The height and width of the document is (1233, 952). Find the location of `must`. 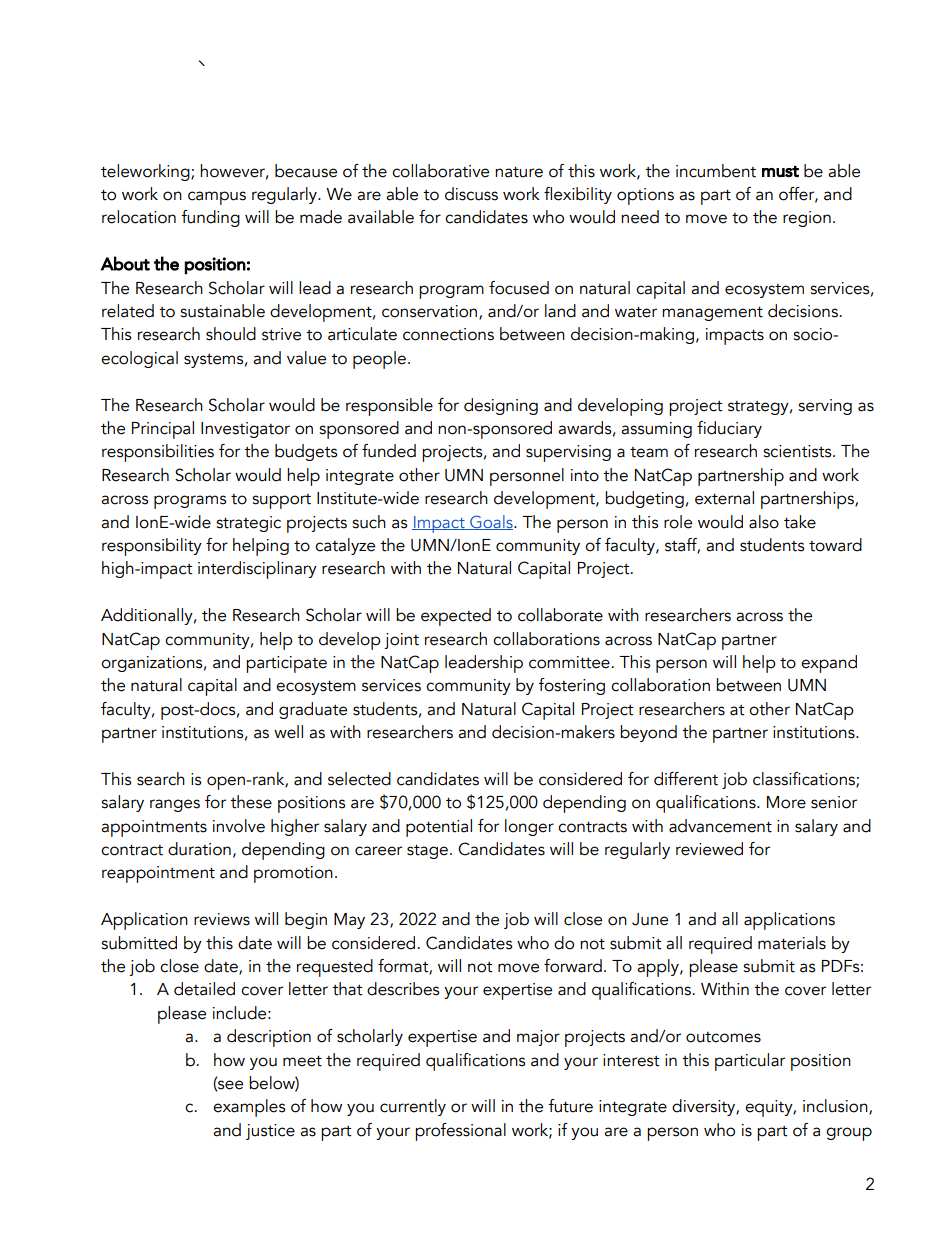

must is located at coordinates (780, 171).
